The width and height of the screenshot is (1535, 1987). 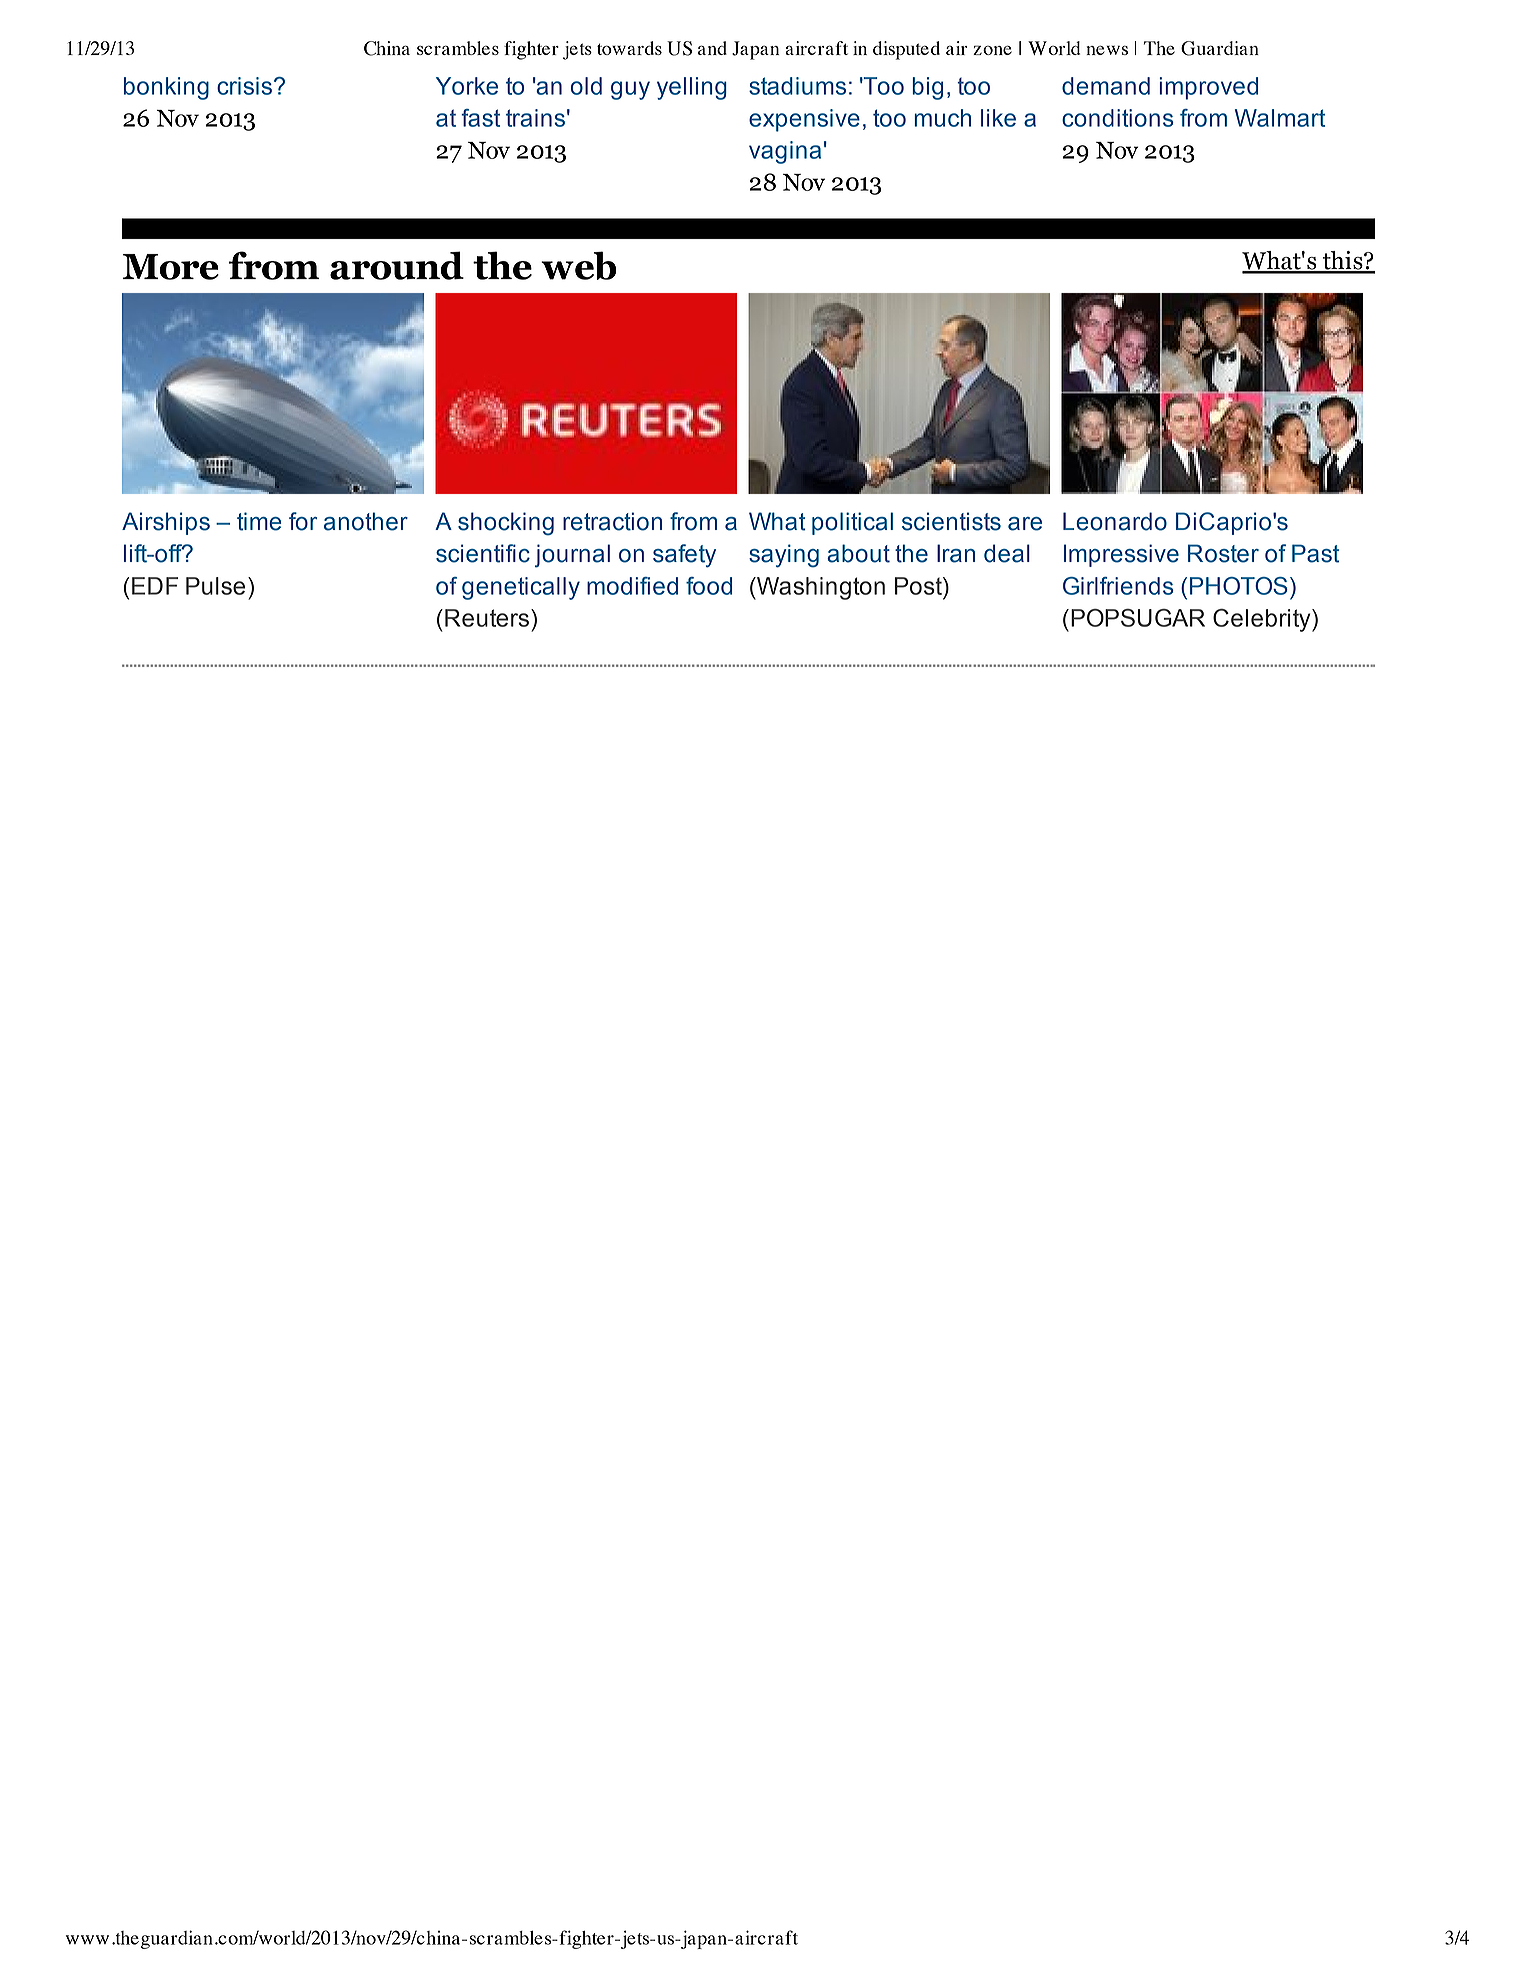 What do you see at coordinates (852, 523) in the screenshot?
I see `political` at bounding box center [852, 523].
